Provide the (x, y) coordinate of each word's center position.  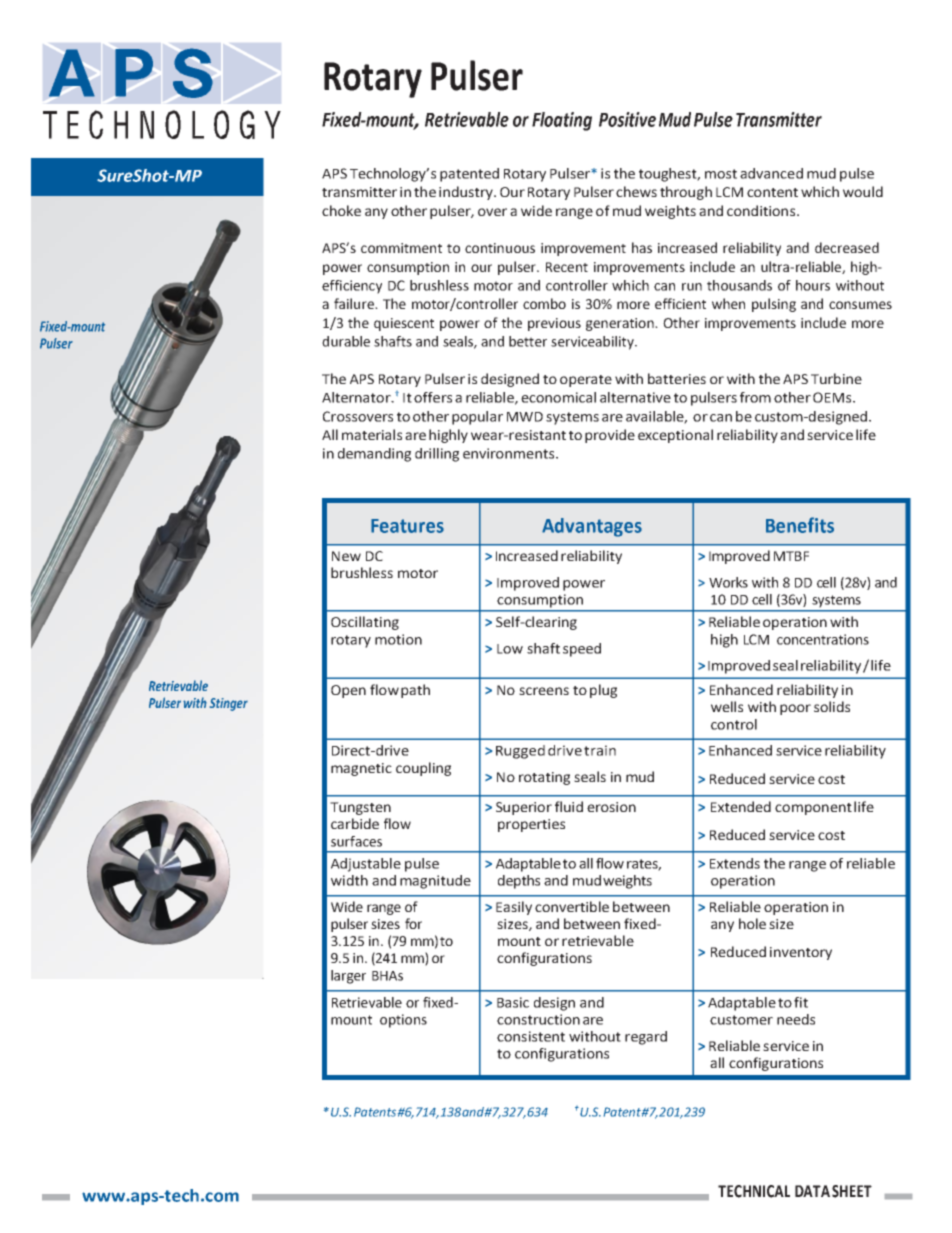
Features (407, 526)
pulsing (774, 305)
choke (341, 210)
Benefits (800, 525)
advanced (771, 173)
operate (586, 381)
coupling (423, 769)
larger (348, 977)
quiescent (404, 324)
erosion (611, 807)
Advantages (592, 527)
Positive (627, 119)
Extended (741, 806)
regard (646, 1038)
